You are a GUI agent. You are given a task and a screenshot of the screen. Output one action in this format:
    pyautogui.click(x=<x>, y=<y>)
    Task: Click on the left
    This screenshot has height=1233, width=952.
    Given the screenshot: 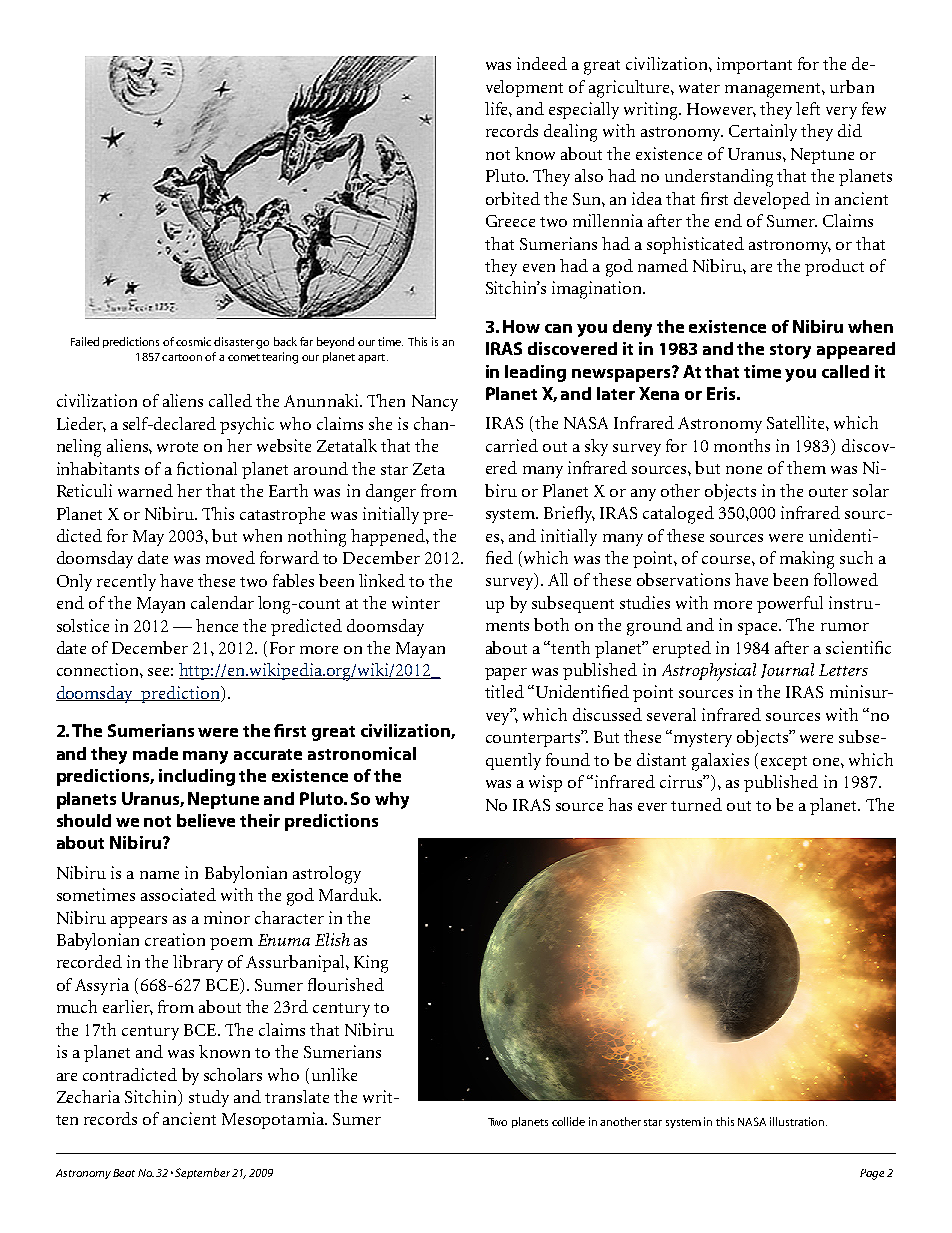 What is the action you would take?
    pyautogui.click(x=808, y=108)
